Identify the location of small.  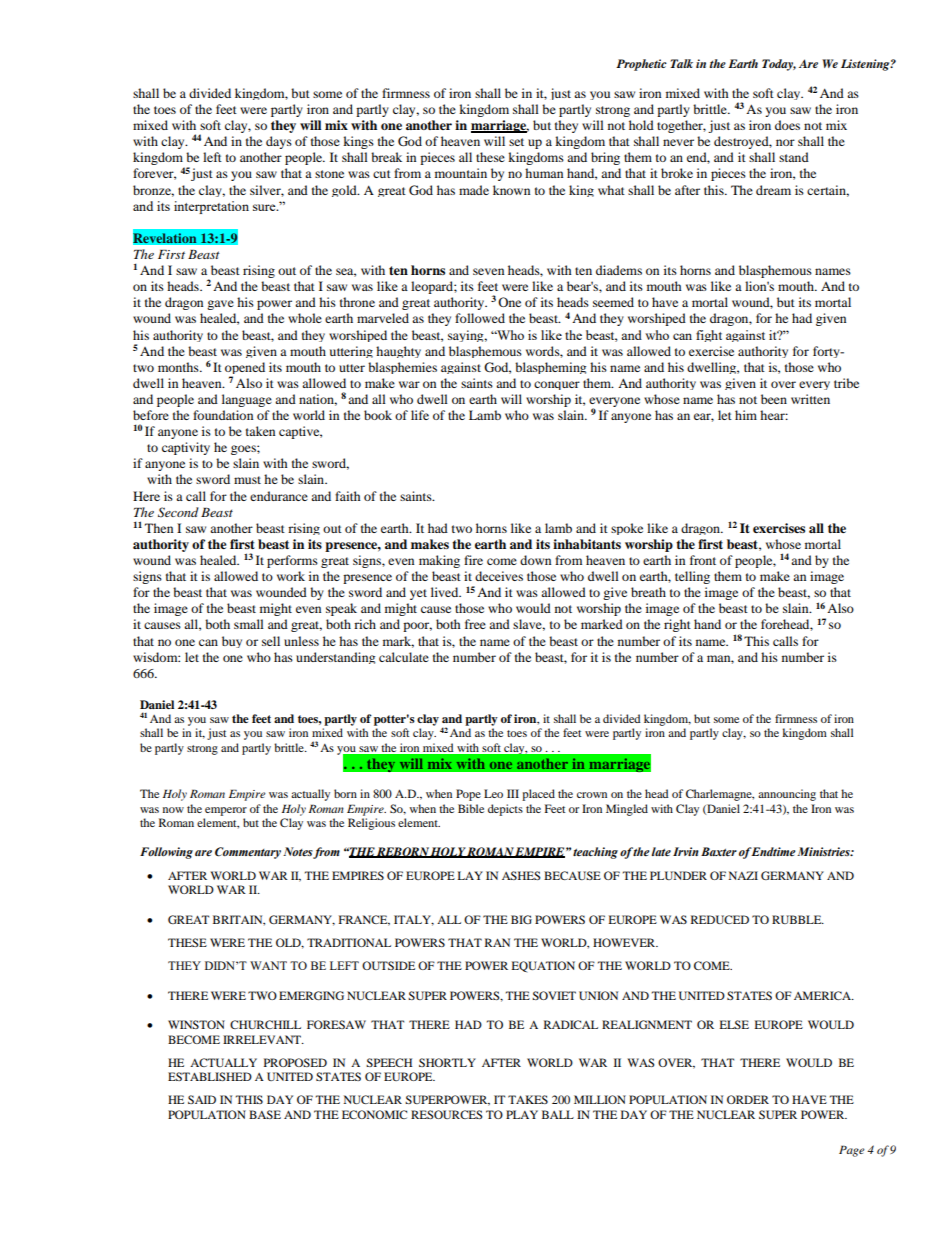
(249, 624).
